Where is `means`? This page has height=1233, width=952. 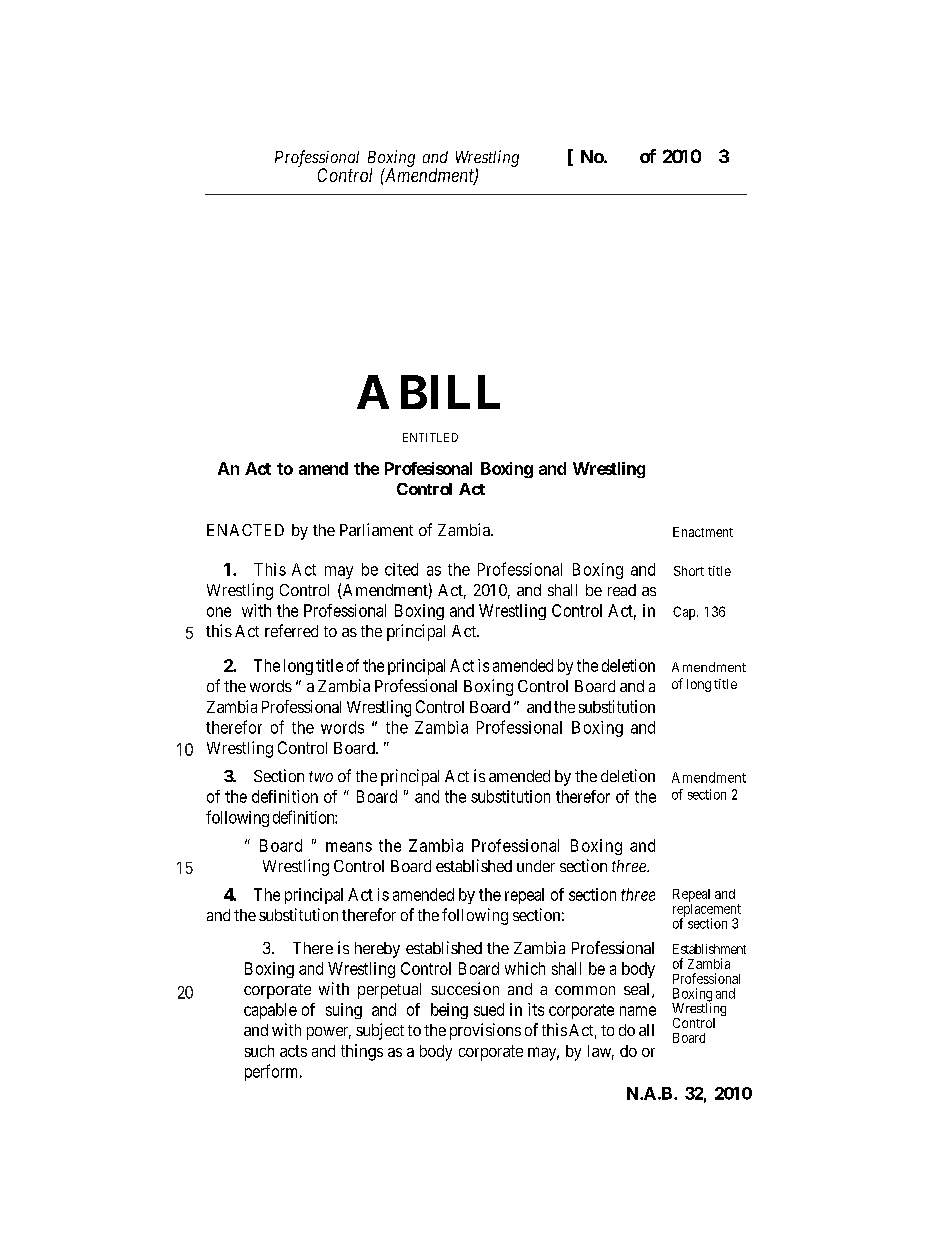 means is located at coordinates (349, 847).
